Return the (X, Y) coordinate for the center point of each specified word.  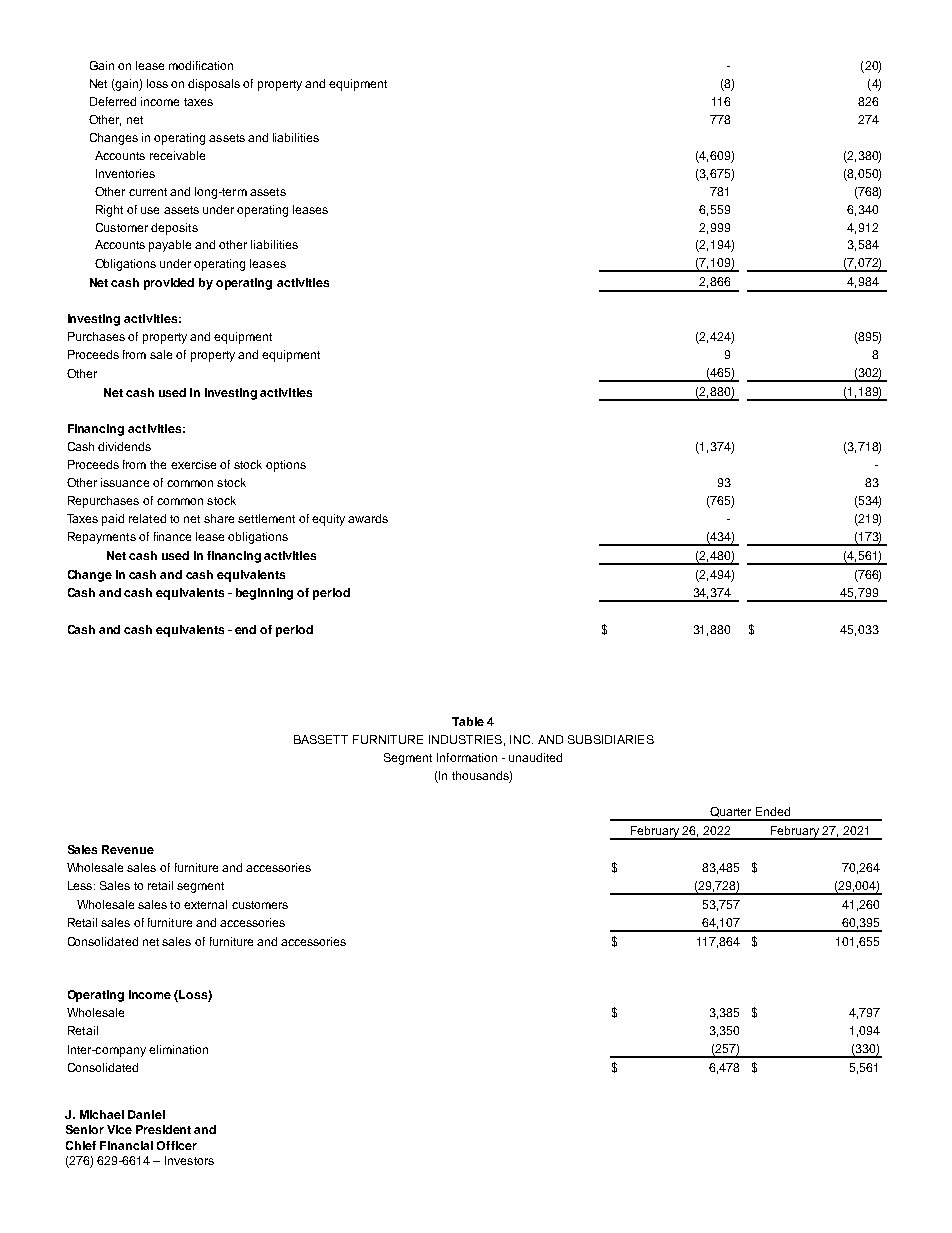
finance (172, 536)
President (163, 1129)
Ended (773, 811)
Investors (189, 1160)
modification (201, 65)
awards (368, 518)
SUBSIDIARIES (611, 739)
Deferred (113, 101)
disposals (214, 85)
